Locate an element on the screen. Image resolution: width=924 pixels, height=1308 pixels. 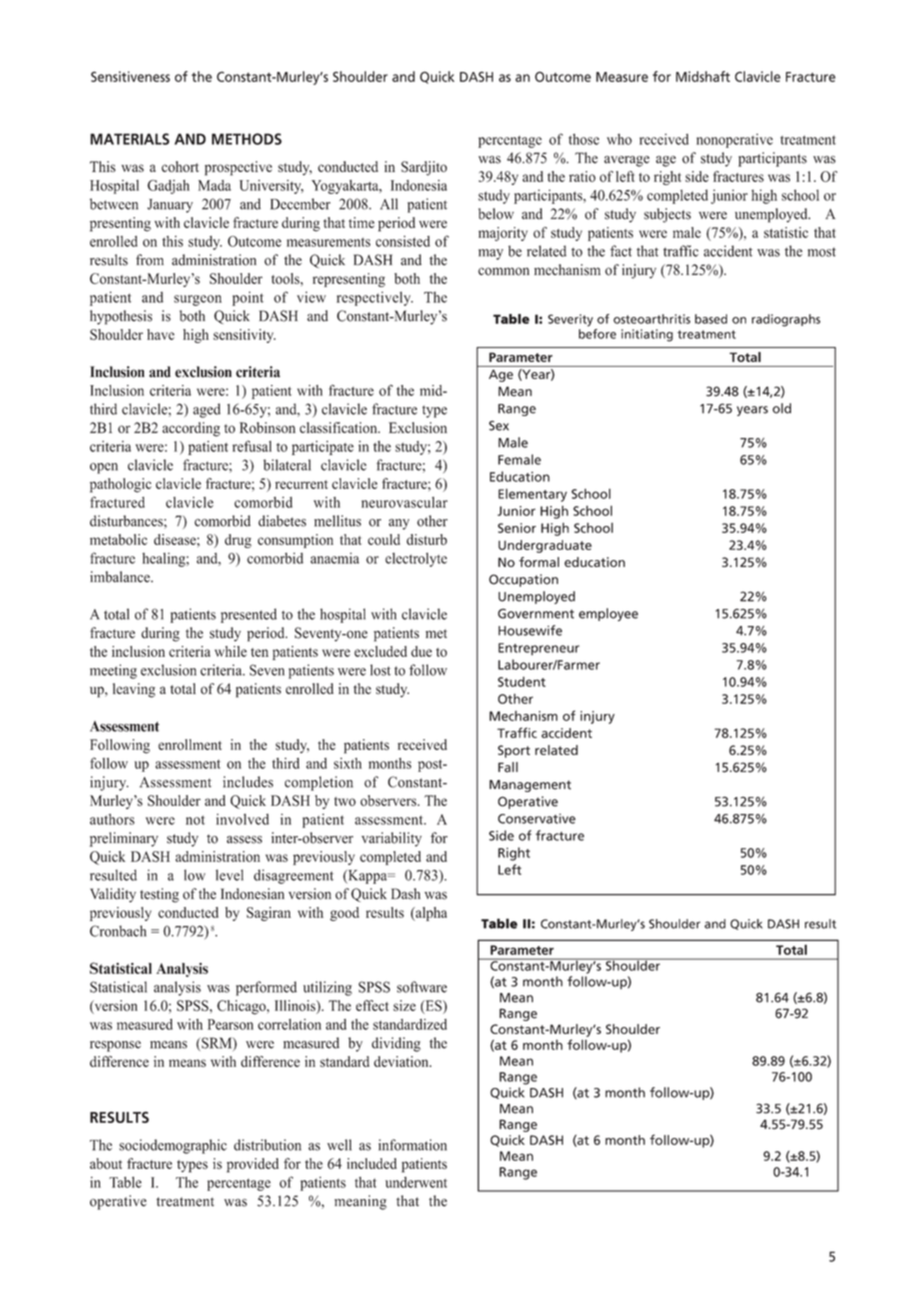
subjects is located at coordinates (667, 215).
